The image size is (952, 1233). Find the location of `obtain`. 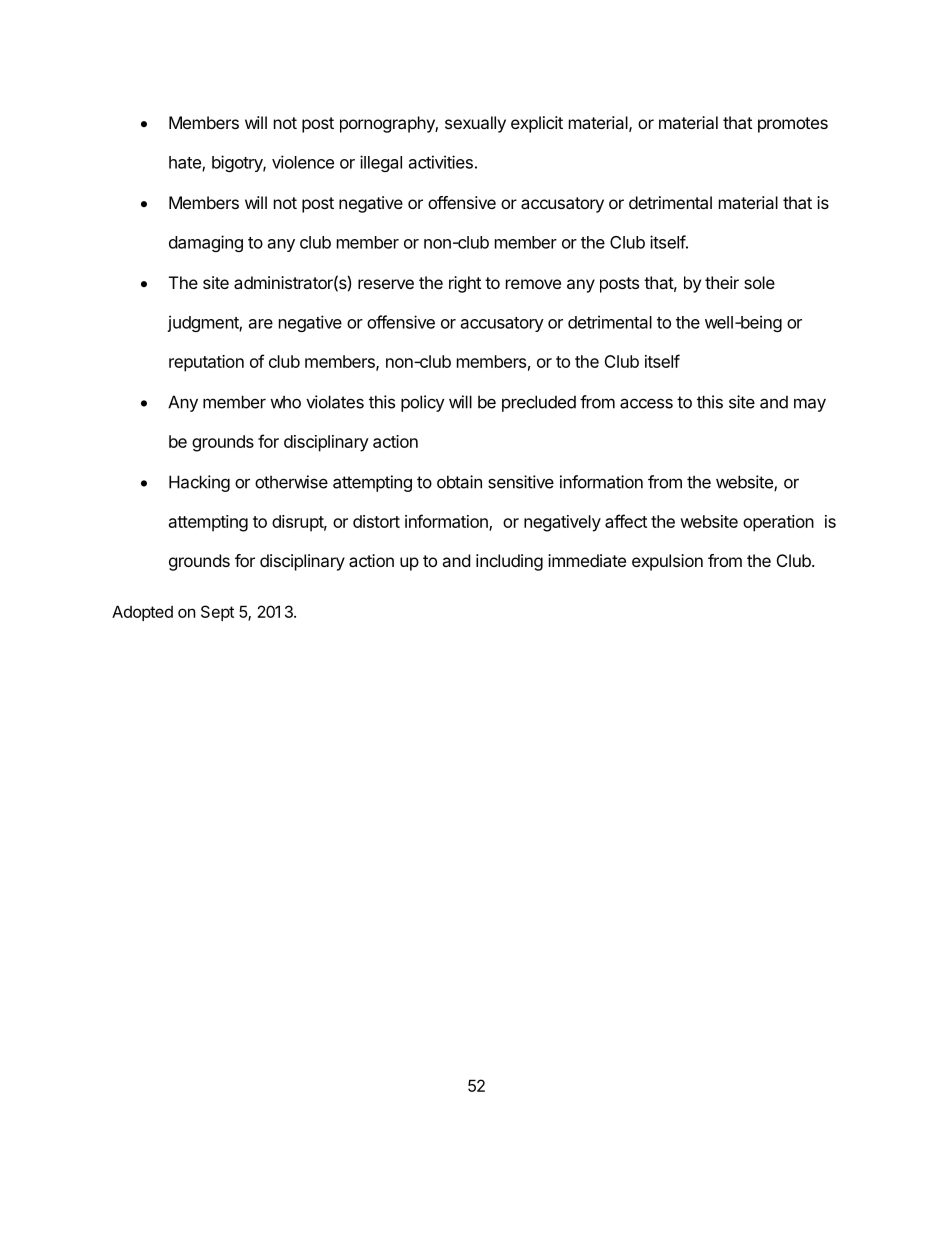

obtain is located at coordinates (459, 482).
